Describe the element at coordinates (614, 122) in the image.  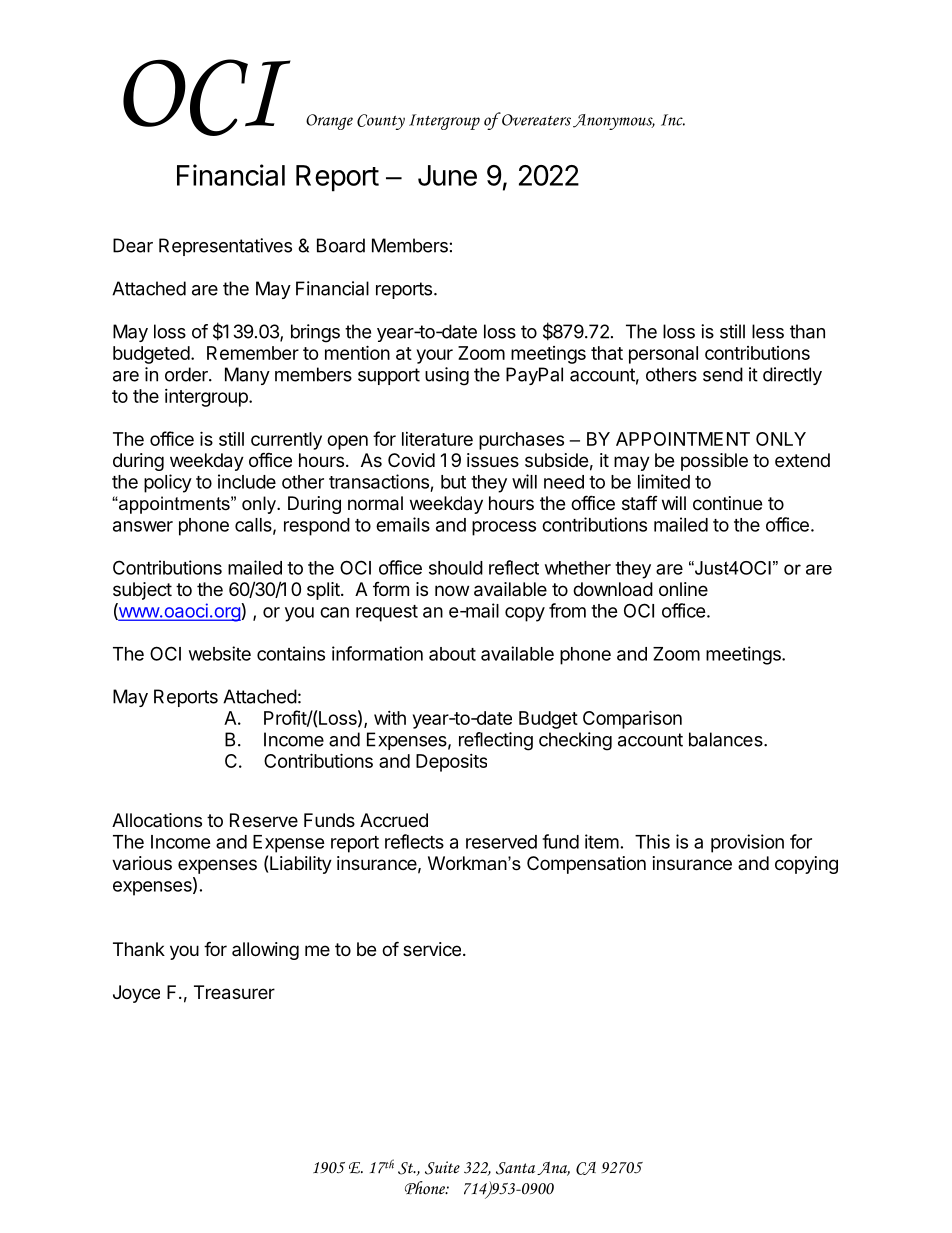
I see `Anonymous` at that location.
